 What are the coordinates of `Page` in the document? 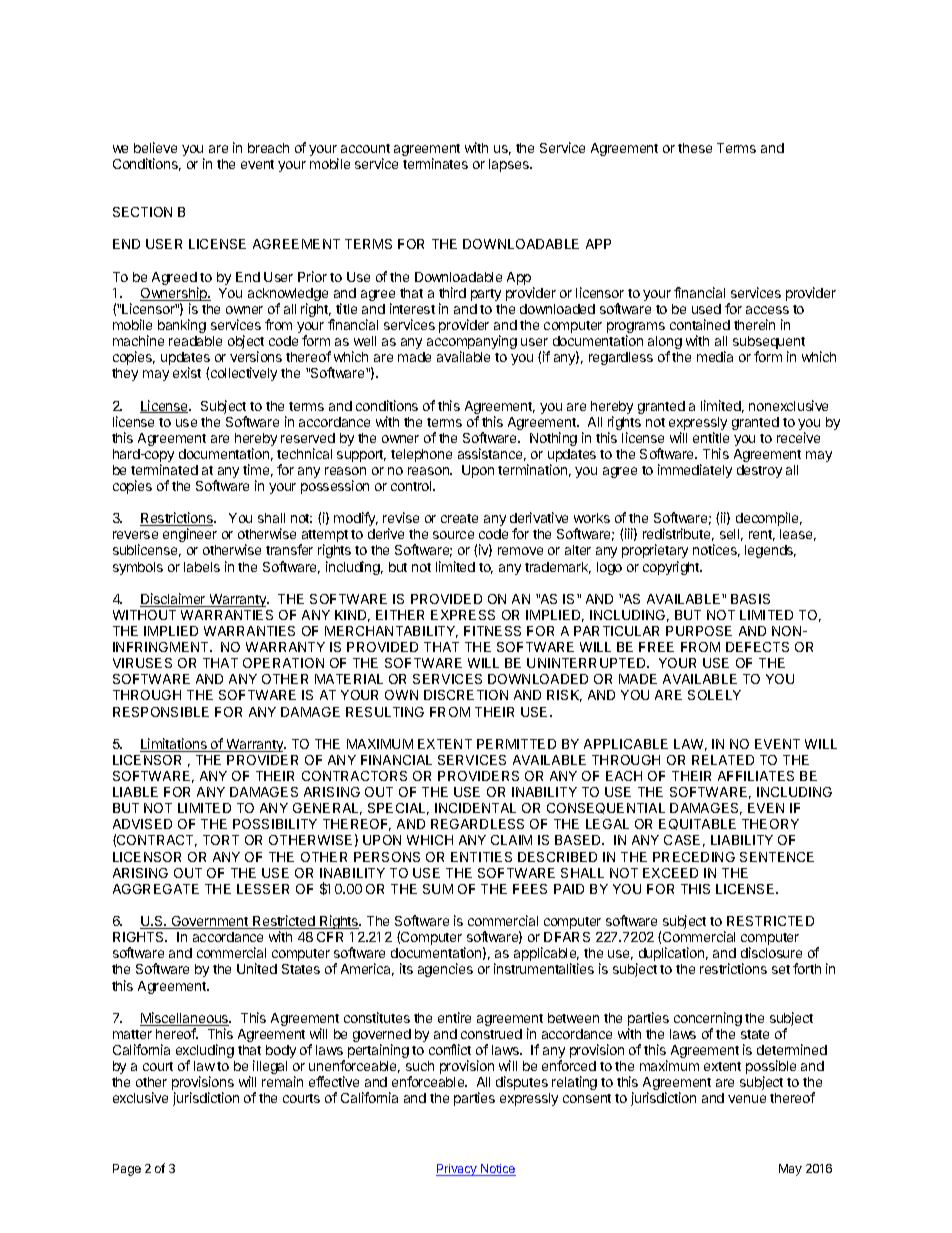 It's located at (127, 1170).
